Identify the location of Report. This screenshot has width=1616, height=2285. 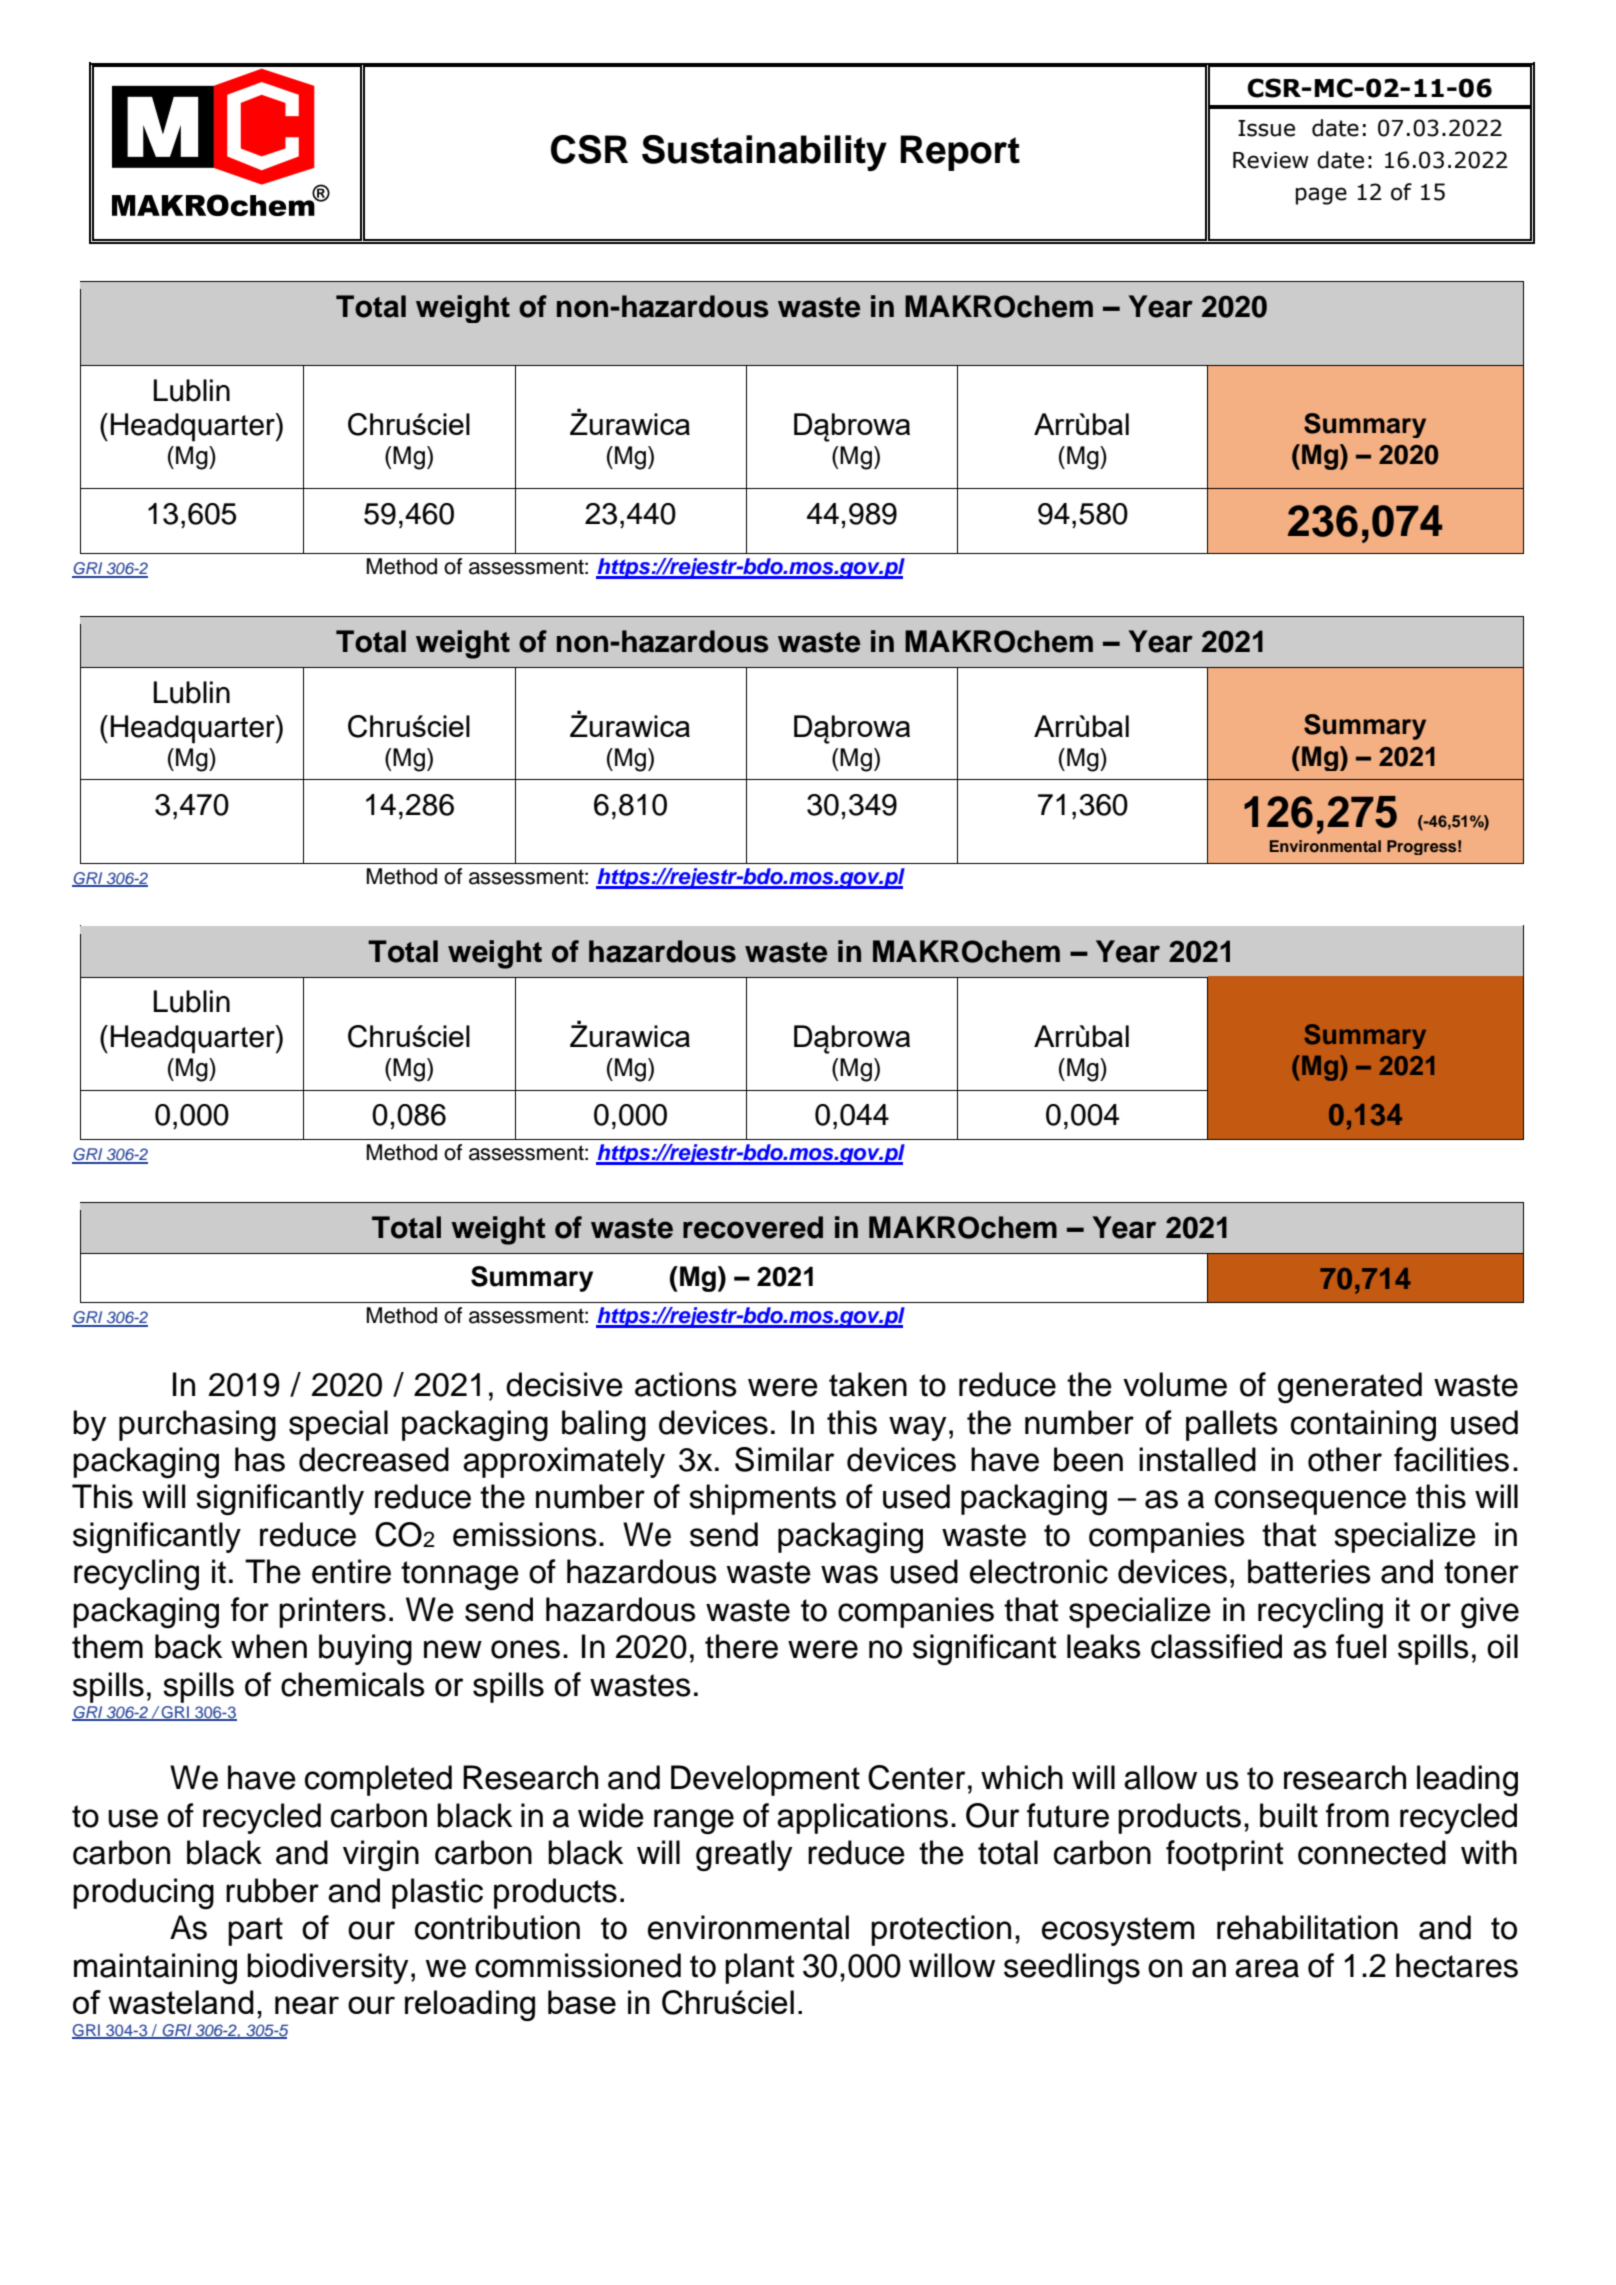
(960, 153).
